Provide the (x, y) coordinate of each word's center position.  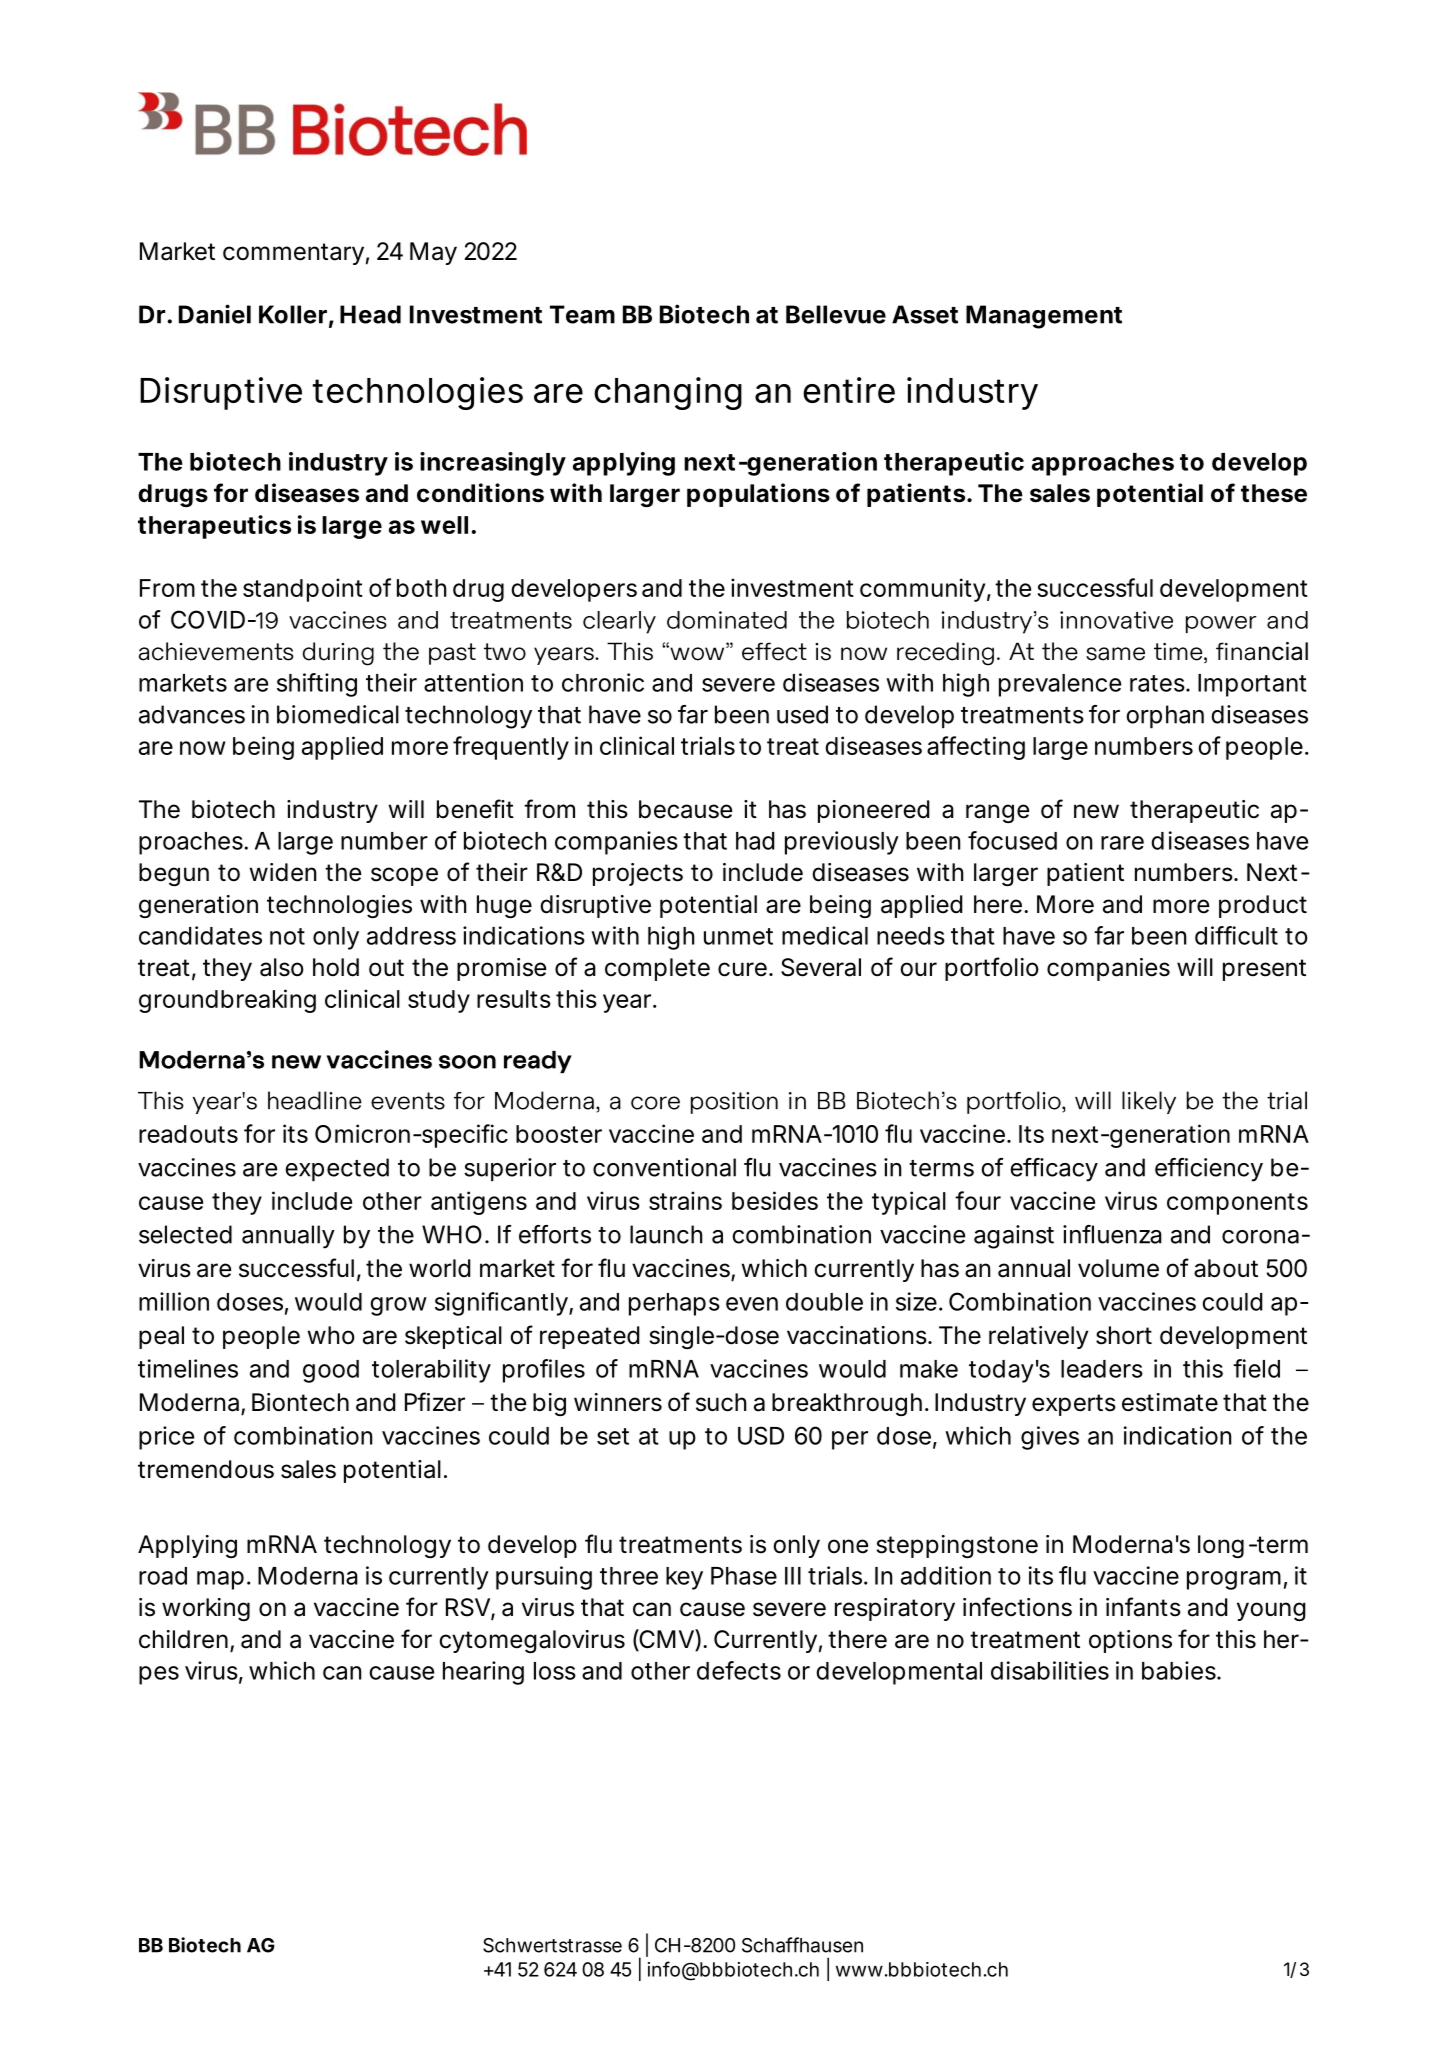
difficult (1236, 935)
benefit (475, 809)
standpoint (303, 590)
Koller (292, 314)
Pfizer (435, 1402)
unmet (738, 936)
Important (1252, 685)
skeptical (453, 1337)
